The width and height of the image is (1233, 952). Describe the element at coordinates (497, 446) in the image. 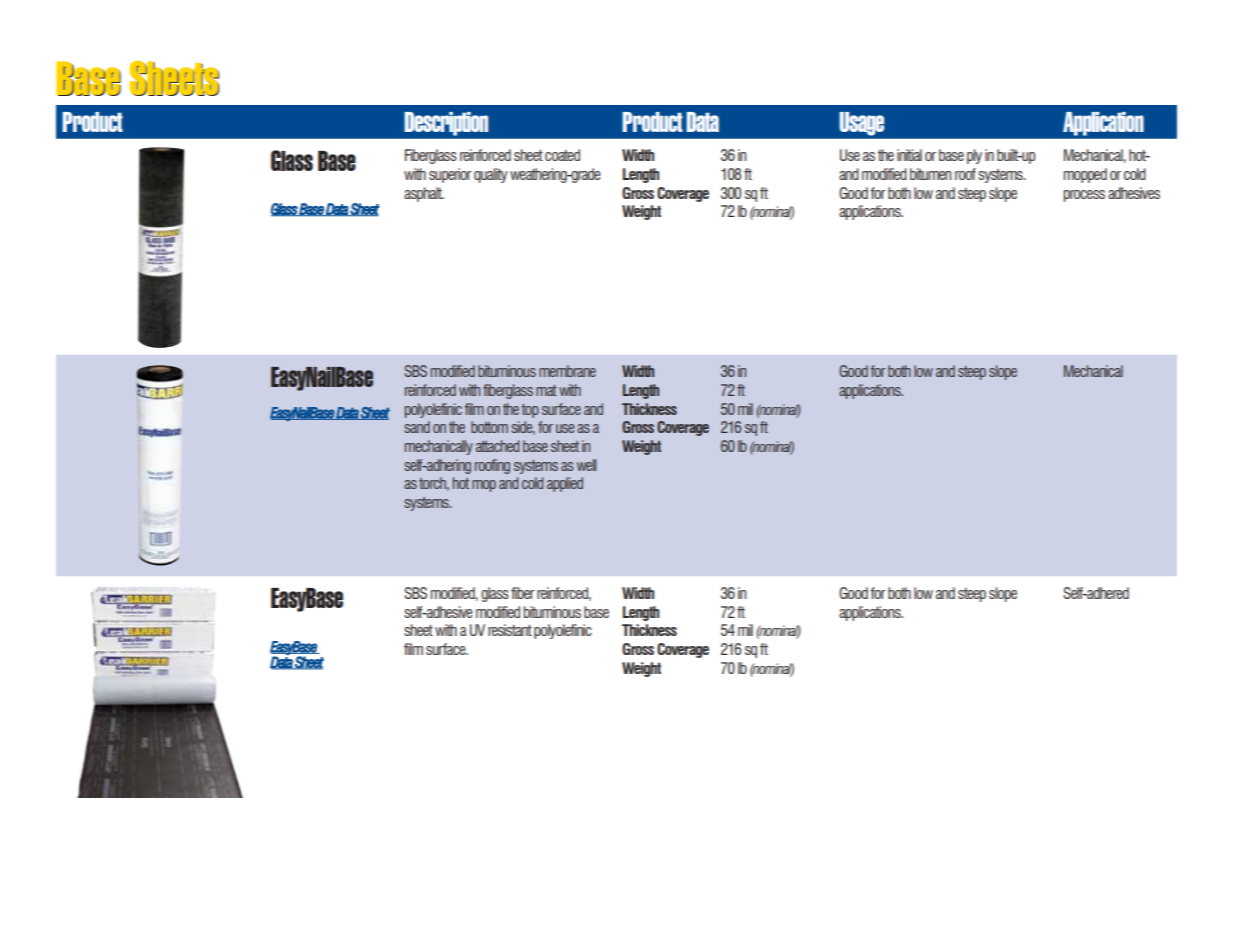

I see `attached` at that location.
